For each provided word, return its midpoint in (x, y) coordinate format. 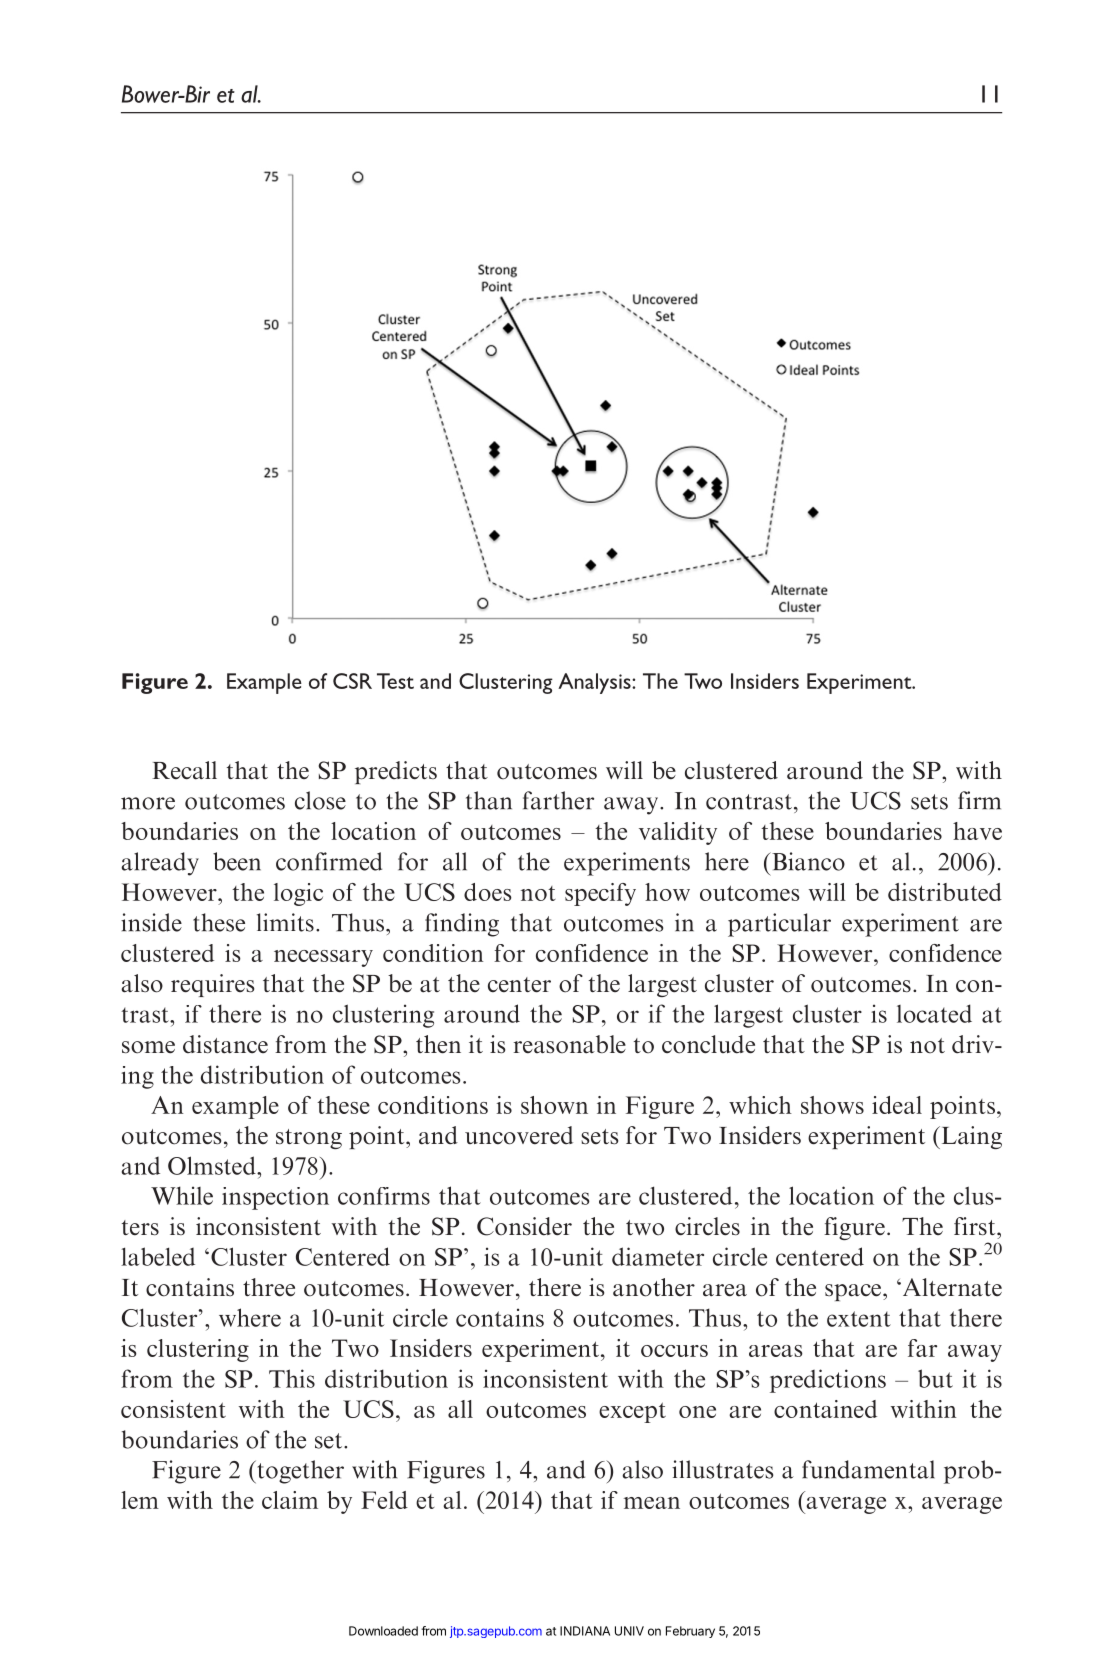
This (292, 1378)
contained (825, 1409)
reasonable (570, 1044)
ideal (897, 1105)
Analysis (595, 683)
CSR (352, 681)
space (854, 1292)
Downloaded (383, 1631)
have (977, 831)
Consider (524, 1226)
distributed (945, 892)
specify (600, 894)
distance (225, 1044)
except (632, 1412)
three (269, 1287)
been (237, 861)
